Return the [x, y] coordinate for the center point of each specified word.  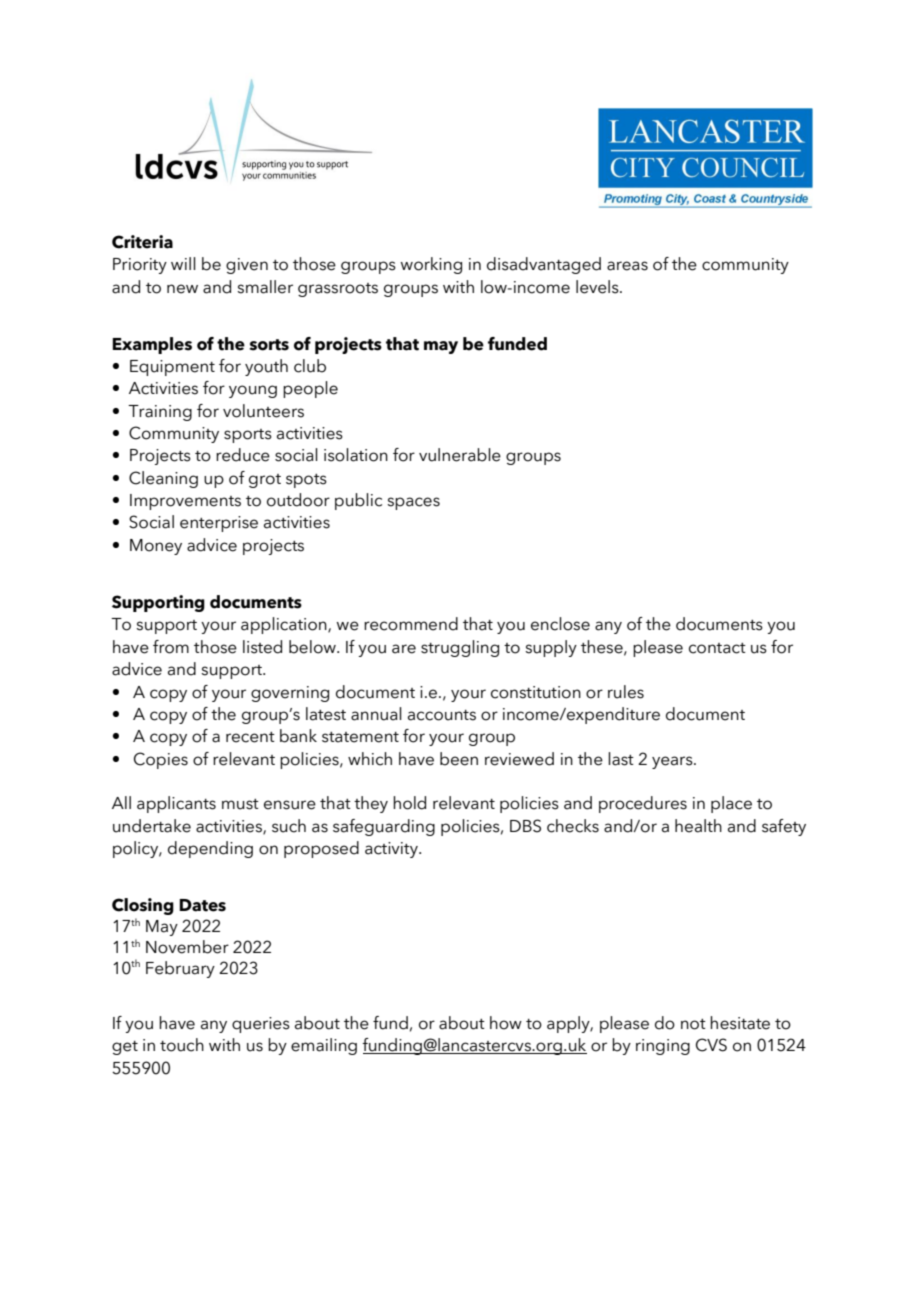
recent [250, 737]
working [431, 265]
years [673, 762]
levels [598, 287]
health [698, 826]
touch [182, 1045]
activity [392, 850]
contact [717, 648]
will [183, 263]
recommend [411, 624]
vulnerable [460, 455]
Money [156, 547]
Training [160, 413]
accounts [442, 715]
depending [210, 849]
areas [627, 266]
